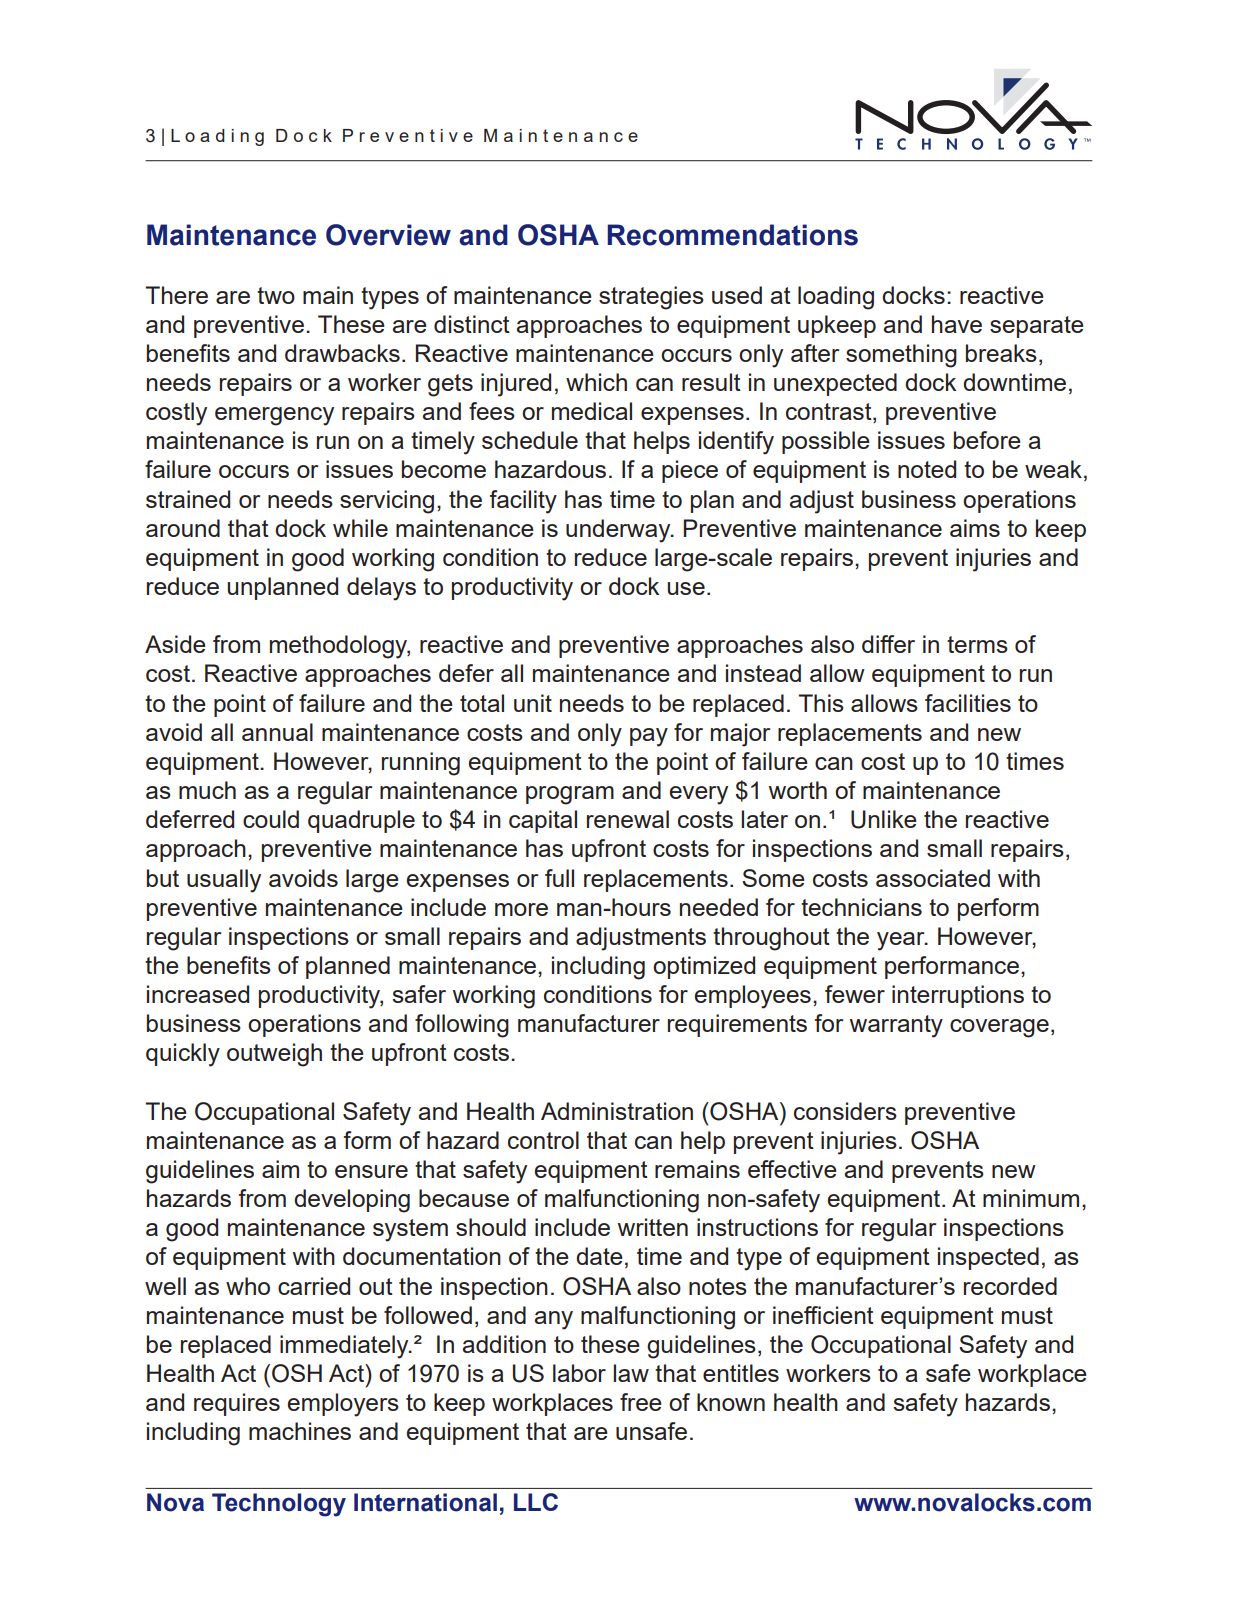  What do you see at coordinates (559, 878) in the screenshot?
I see `full` at bounding box center [559, 878].
